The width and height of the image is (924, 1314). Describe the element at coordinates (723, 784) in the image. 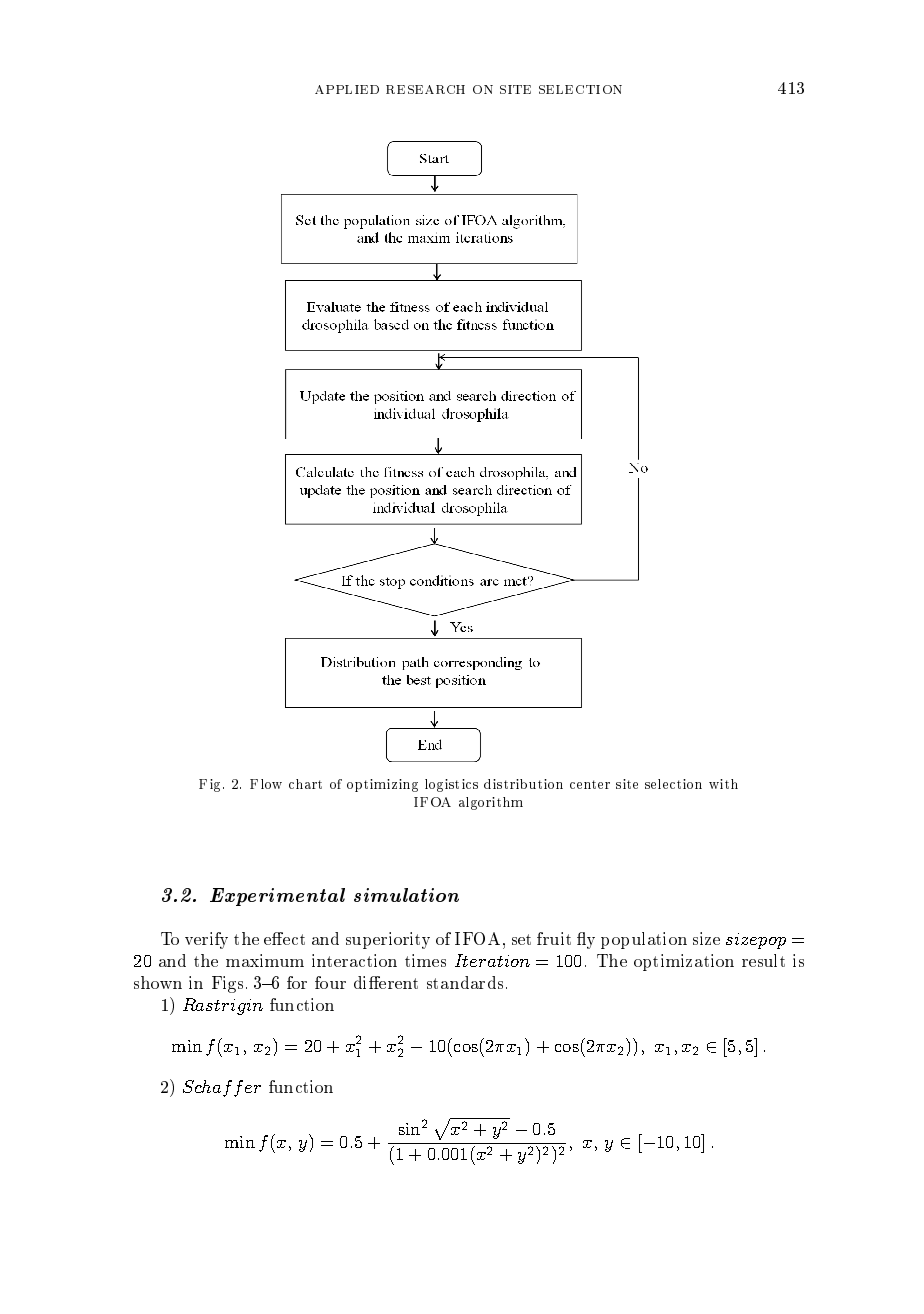

I see `with` at that location.
